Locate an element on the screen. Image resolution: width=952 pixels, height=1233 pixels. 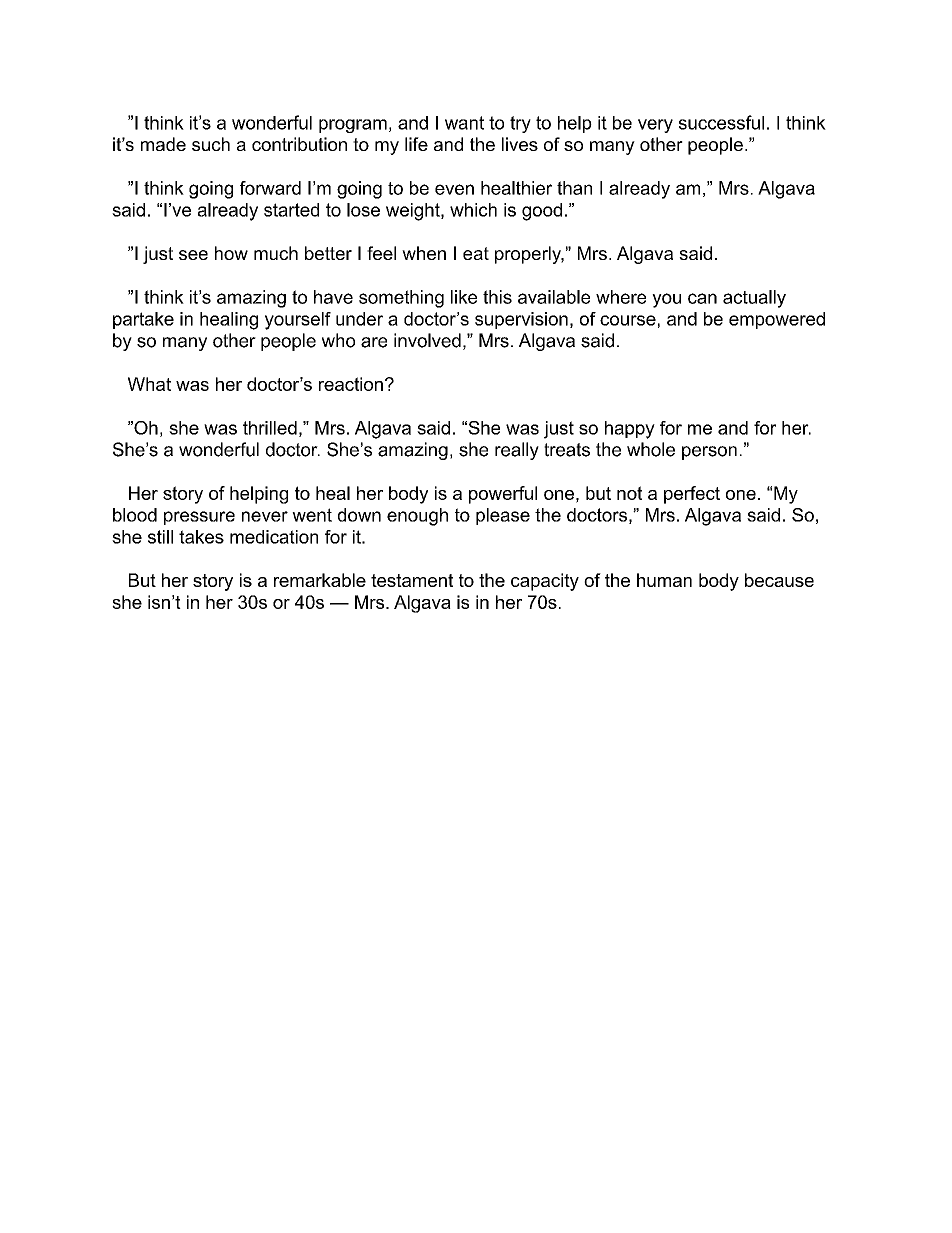
successful is located at coordinates (721, 122).
